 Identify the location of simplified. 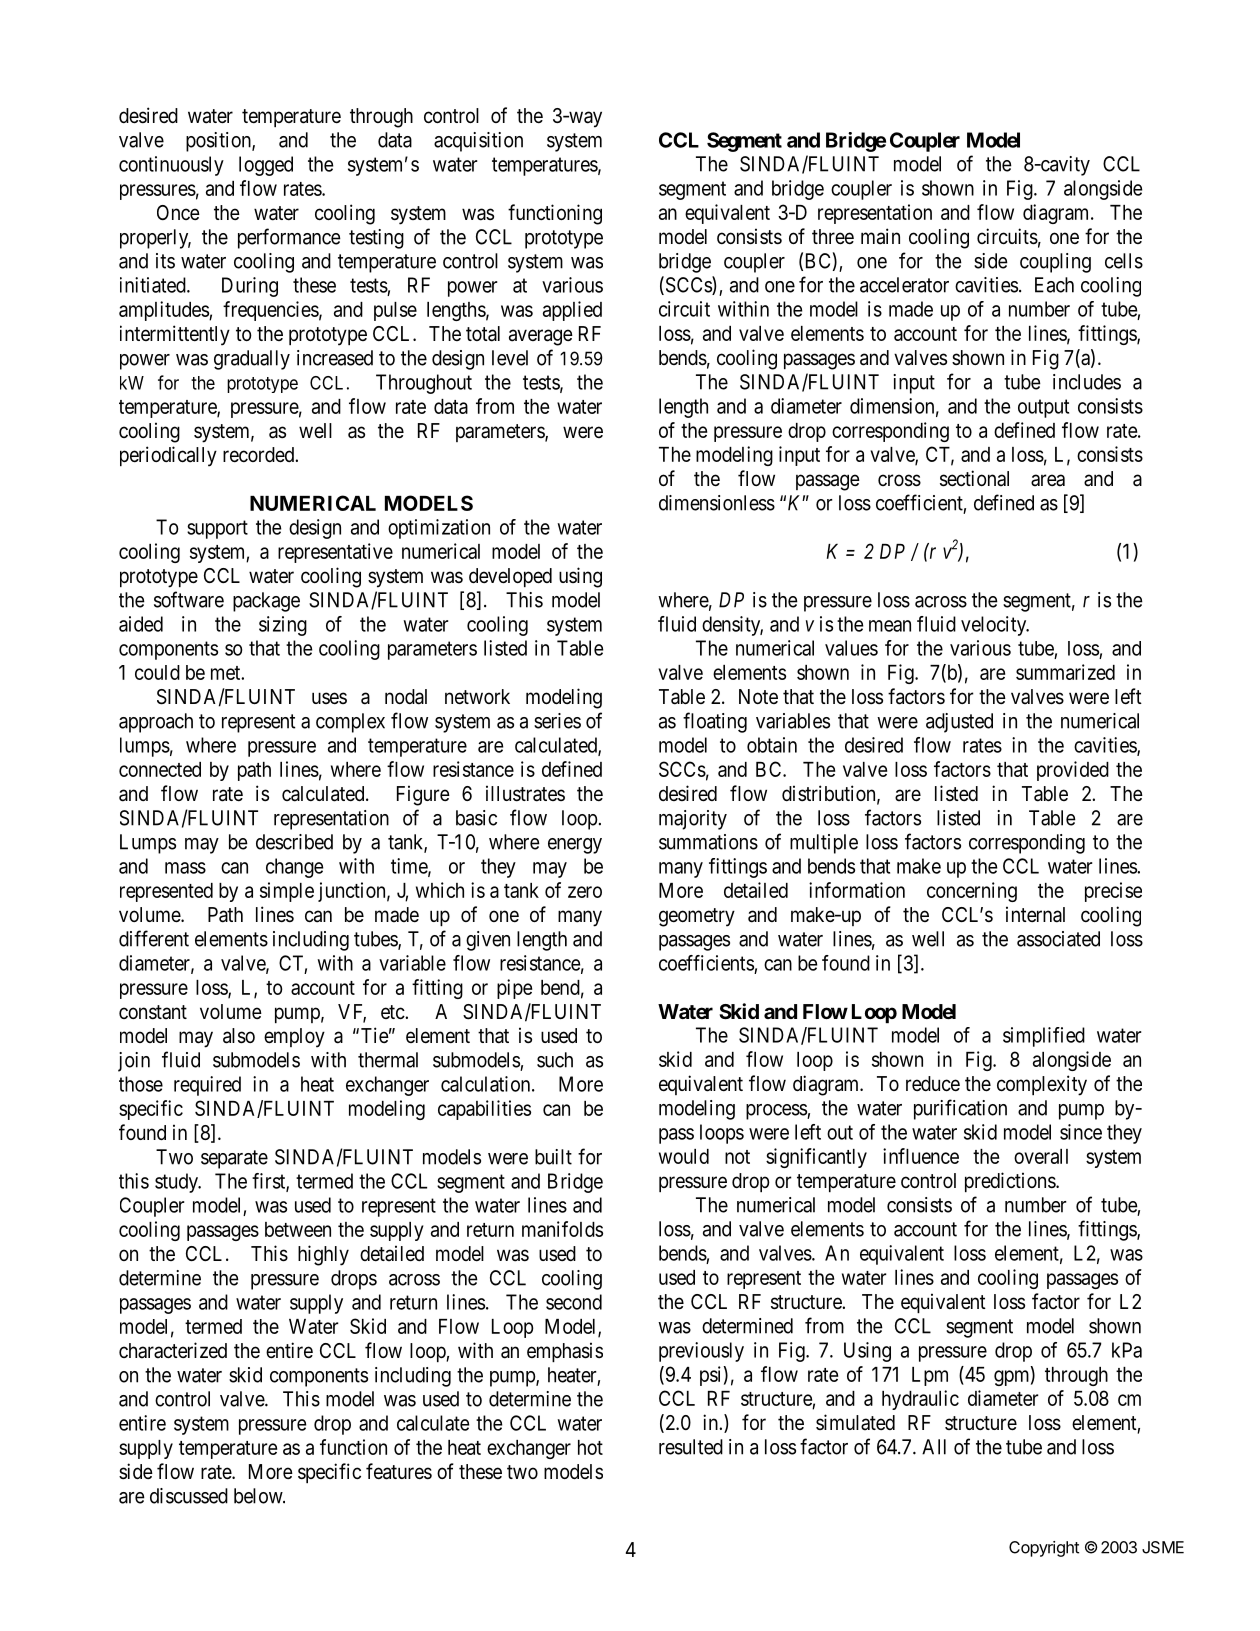
(1044, 1037).
